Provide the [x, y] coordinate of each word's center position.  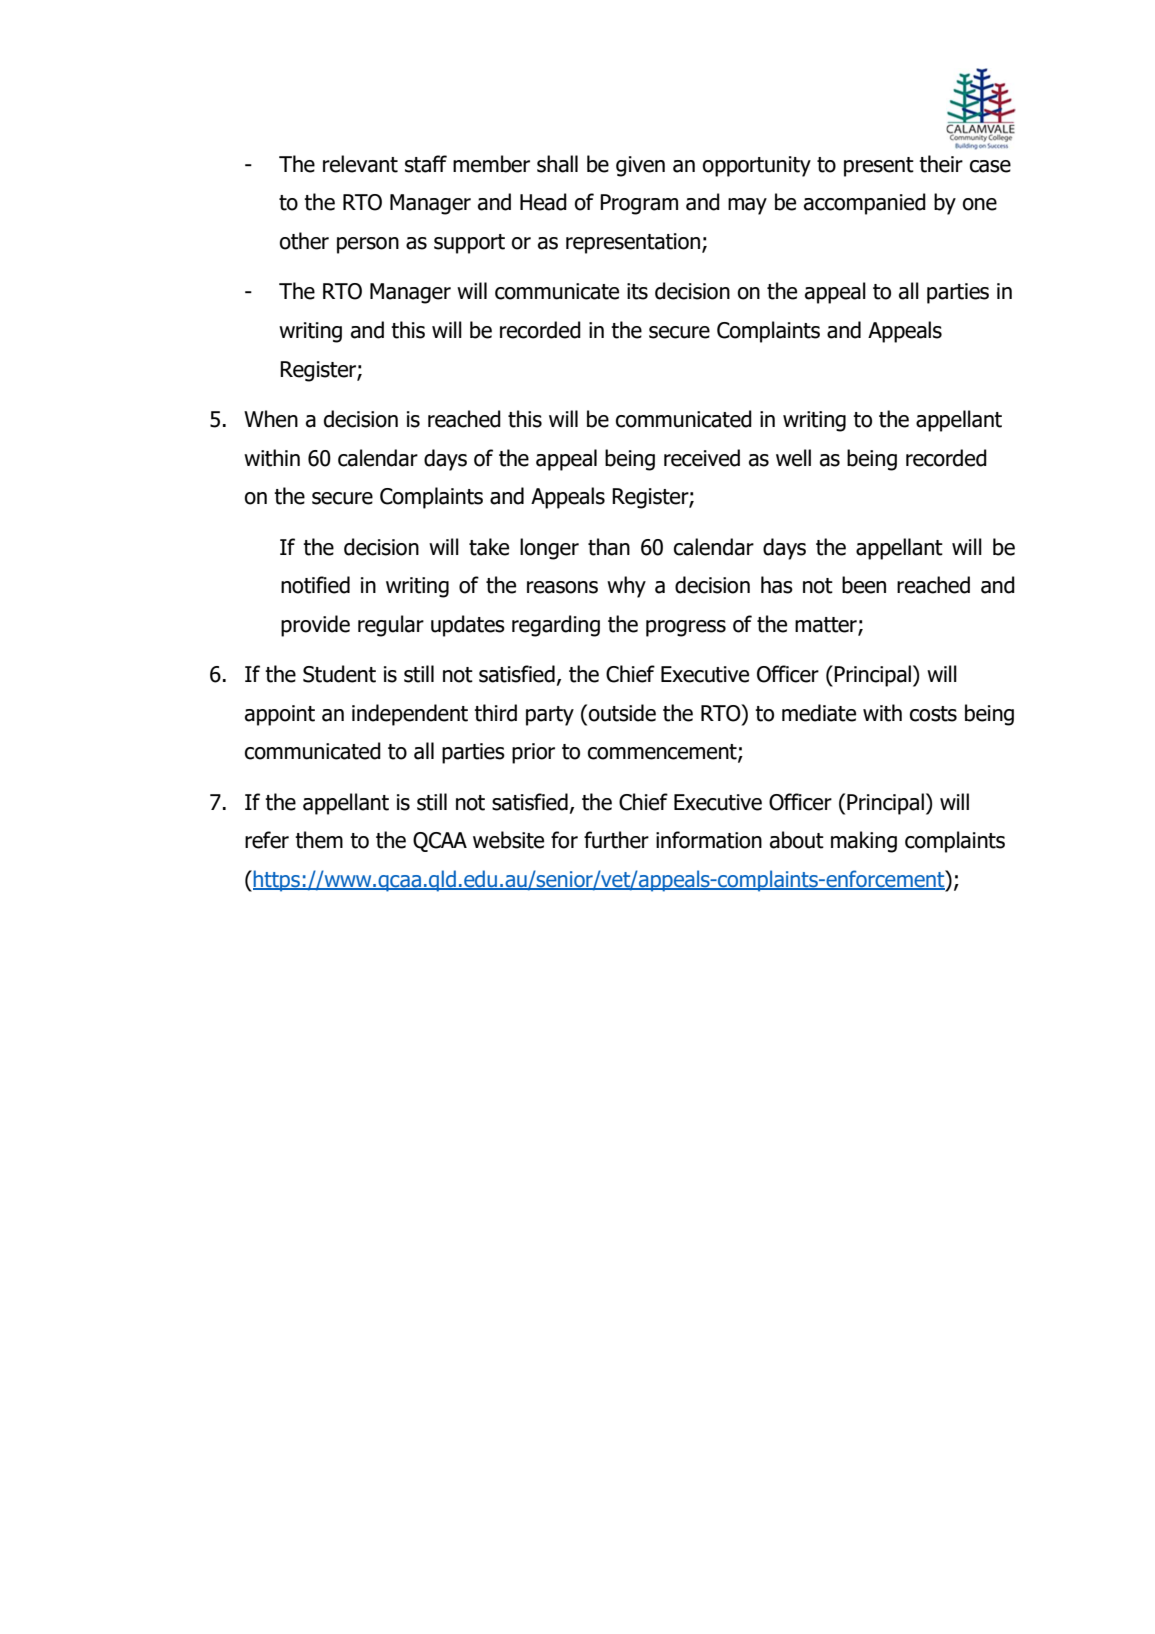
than [609, 547]
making [864, 842]
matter [827, 626]
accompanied [865, 204]
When [271, 419]
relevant [360, 164]
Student [339, 674]
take [489, 547]
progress [686, 628]
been [864, 585]
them [319, 840]
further [616, 840]
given [640, 166]
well [793, 458]
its [637, 291]
